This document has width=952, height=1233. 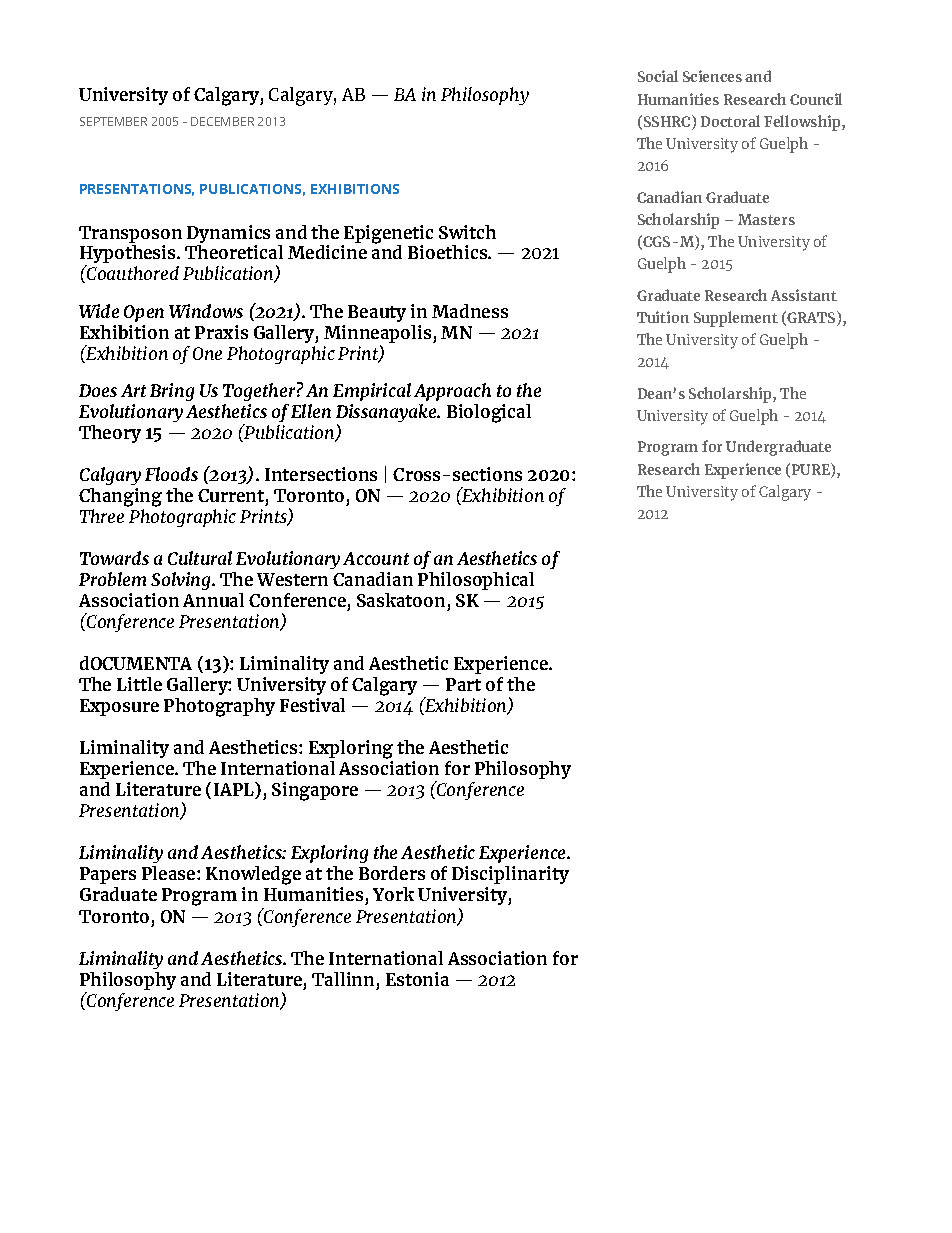 What do you see at coordinates (476, 581) in the document?
I see `Philosophical` at bounding box center [476, 581].
